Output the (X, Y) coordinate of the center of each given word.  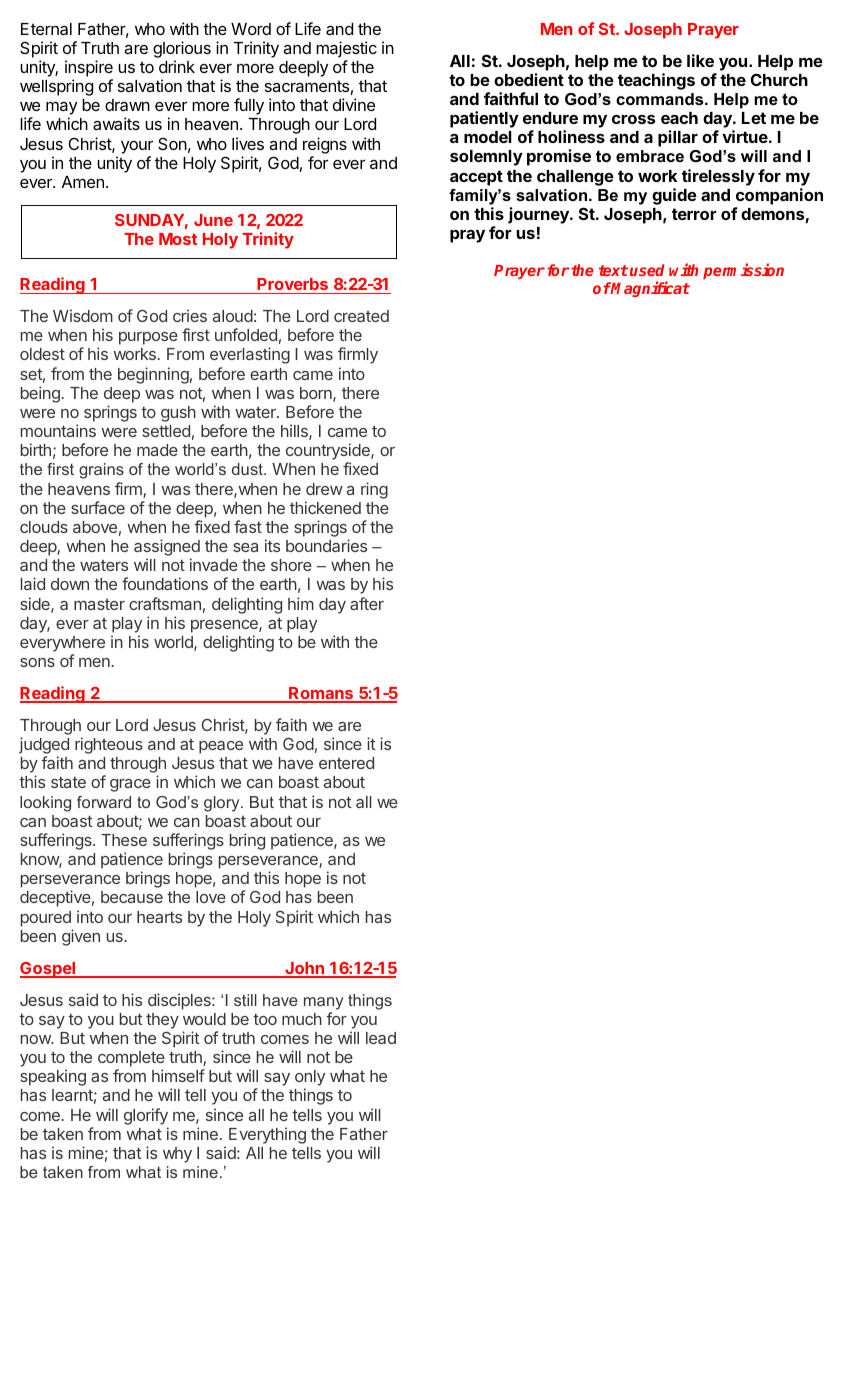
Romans (321, 694)
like (700, 60)
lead (381, 1038)
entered (346, 763)
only (310, 1079)
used (647, 270)
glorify (146, 1116)
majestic (346, 49)
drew (324, 489)
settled (166, 431)
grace (130, 785)
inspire (89, 68)
